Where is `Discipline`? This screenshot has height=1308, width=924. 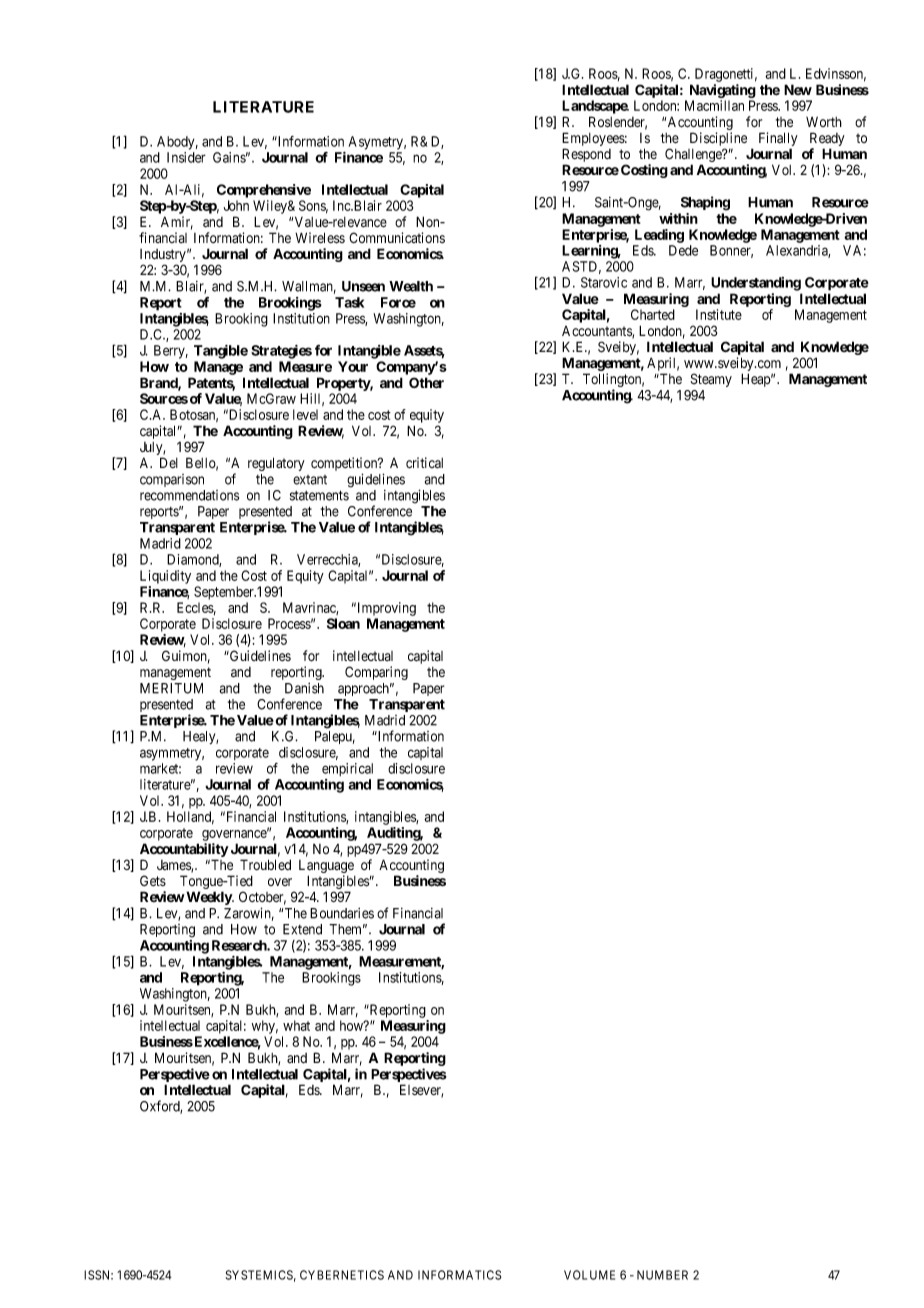
Discipline is located at coordinates (718, 140).
